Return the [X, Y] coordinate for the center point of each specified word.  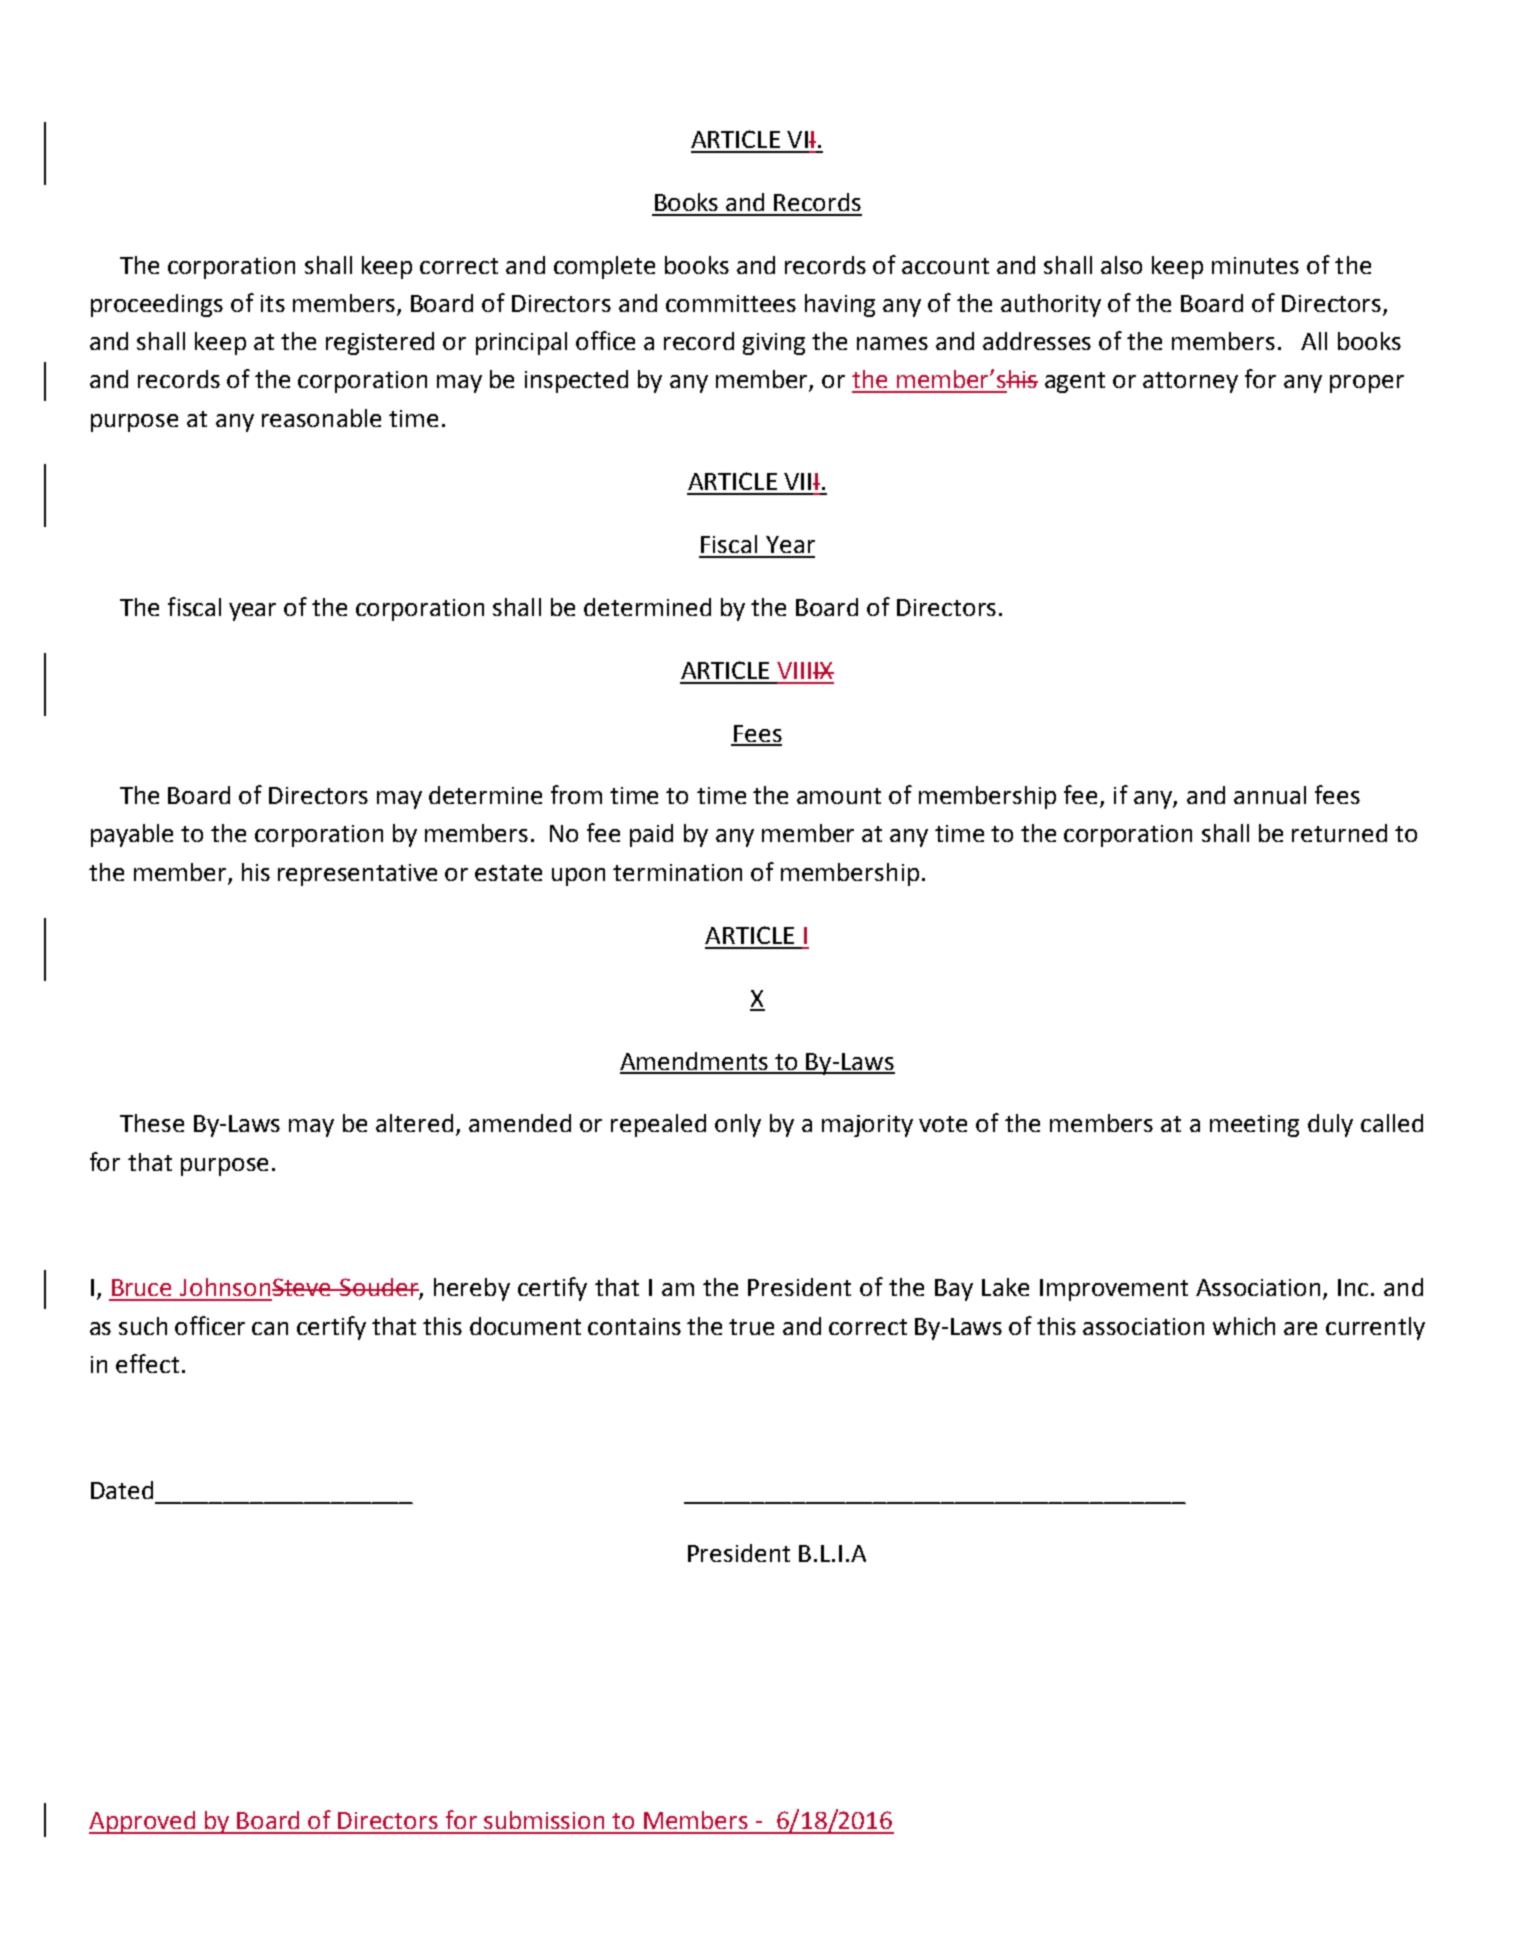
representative [357, 875]
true [751, 1327]
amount [839, 796]
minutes [1255, 265]
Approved [143, 1822]
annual [1270, 795]
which [1244, 1326]
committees [731, 303]
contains [634, 1326]
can [270, 1328]
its [273, 303]
